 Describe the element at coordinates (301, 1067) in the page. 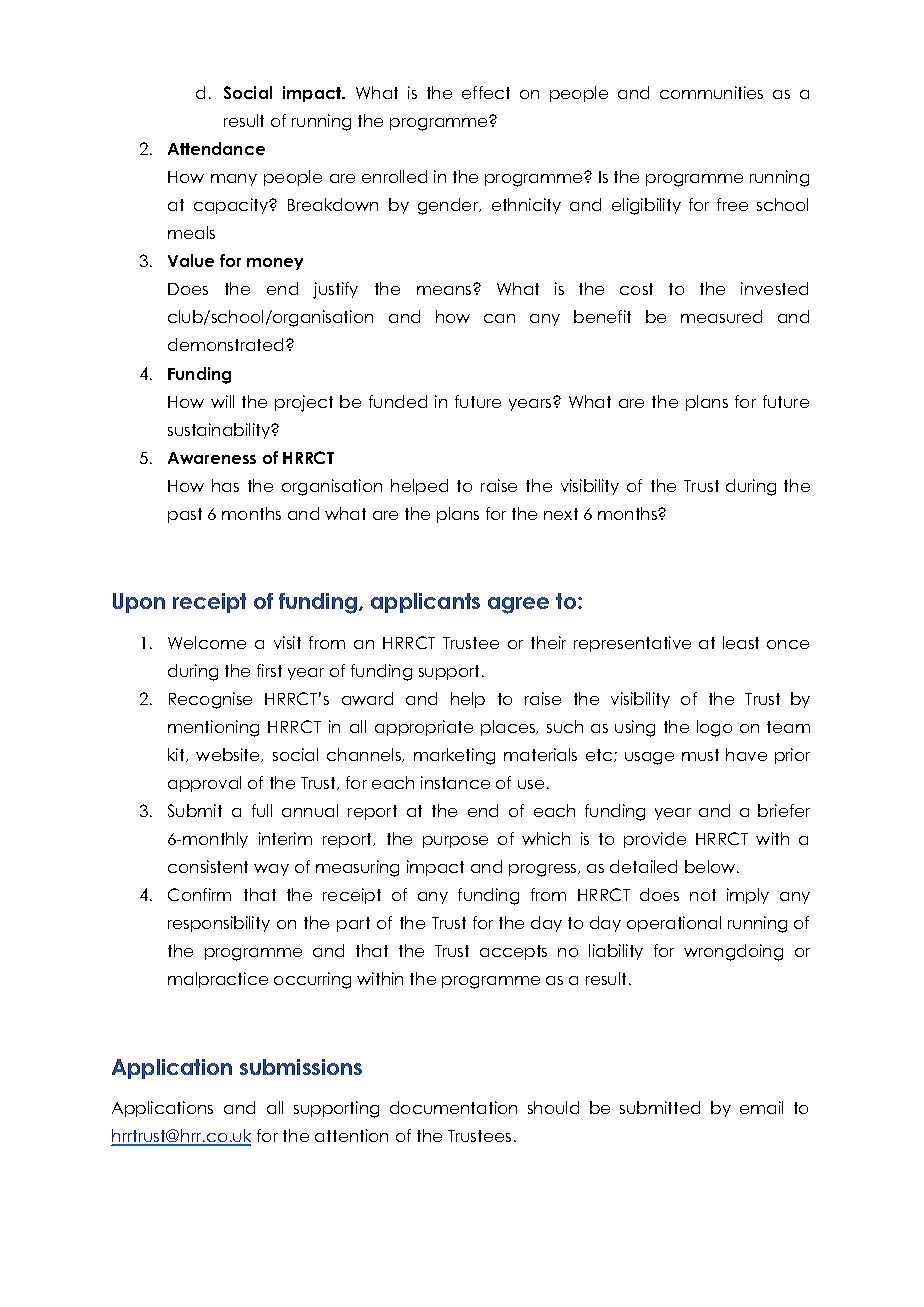

I see `submissions` at that location.
